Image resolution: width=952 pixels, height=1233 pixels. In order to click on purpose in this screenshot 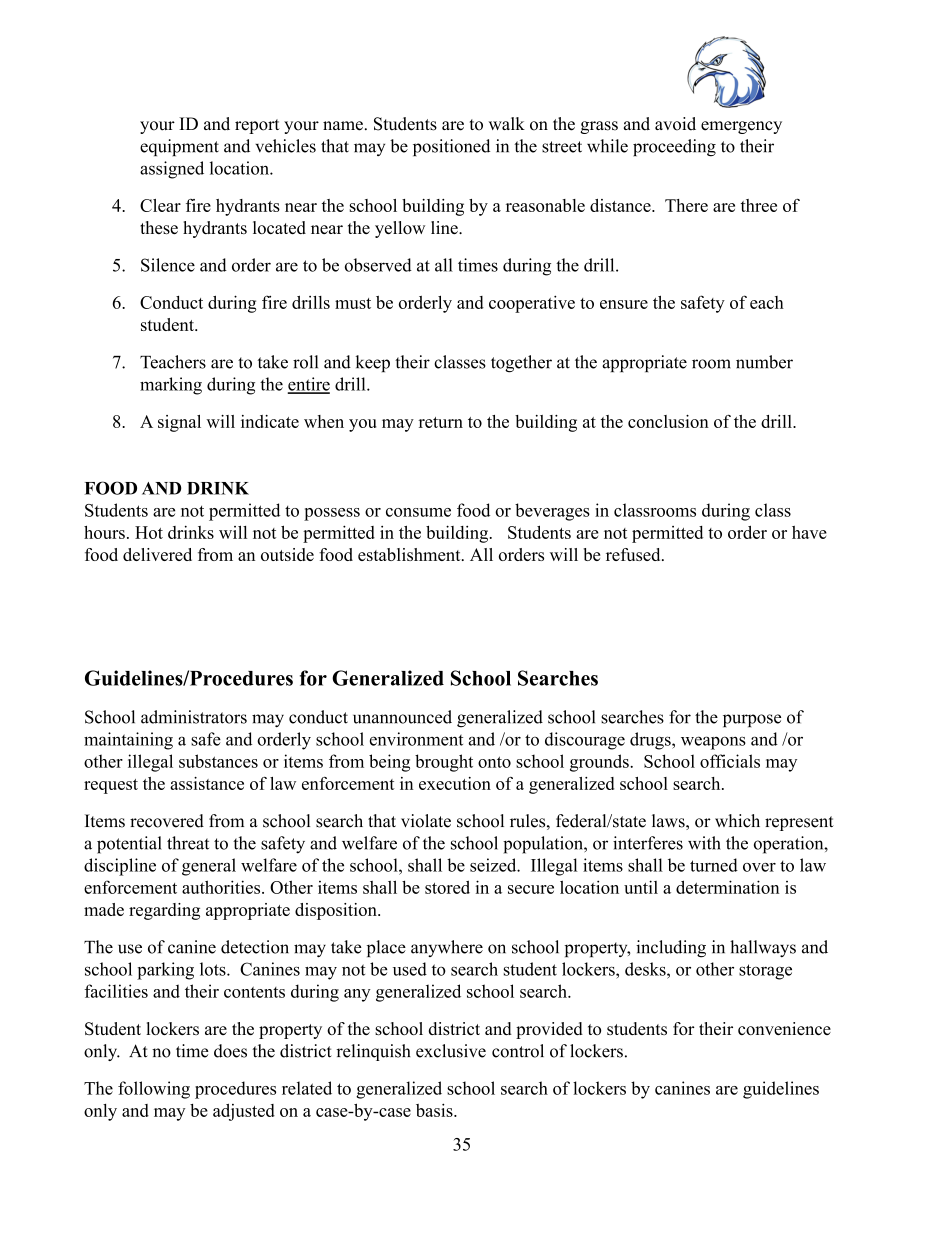, I will do `click(752, 720)`.
